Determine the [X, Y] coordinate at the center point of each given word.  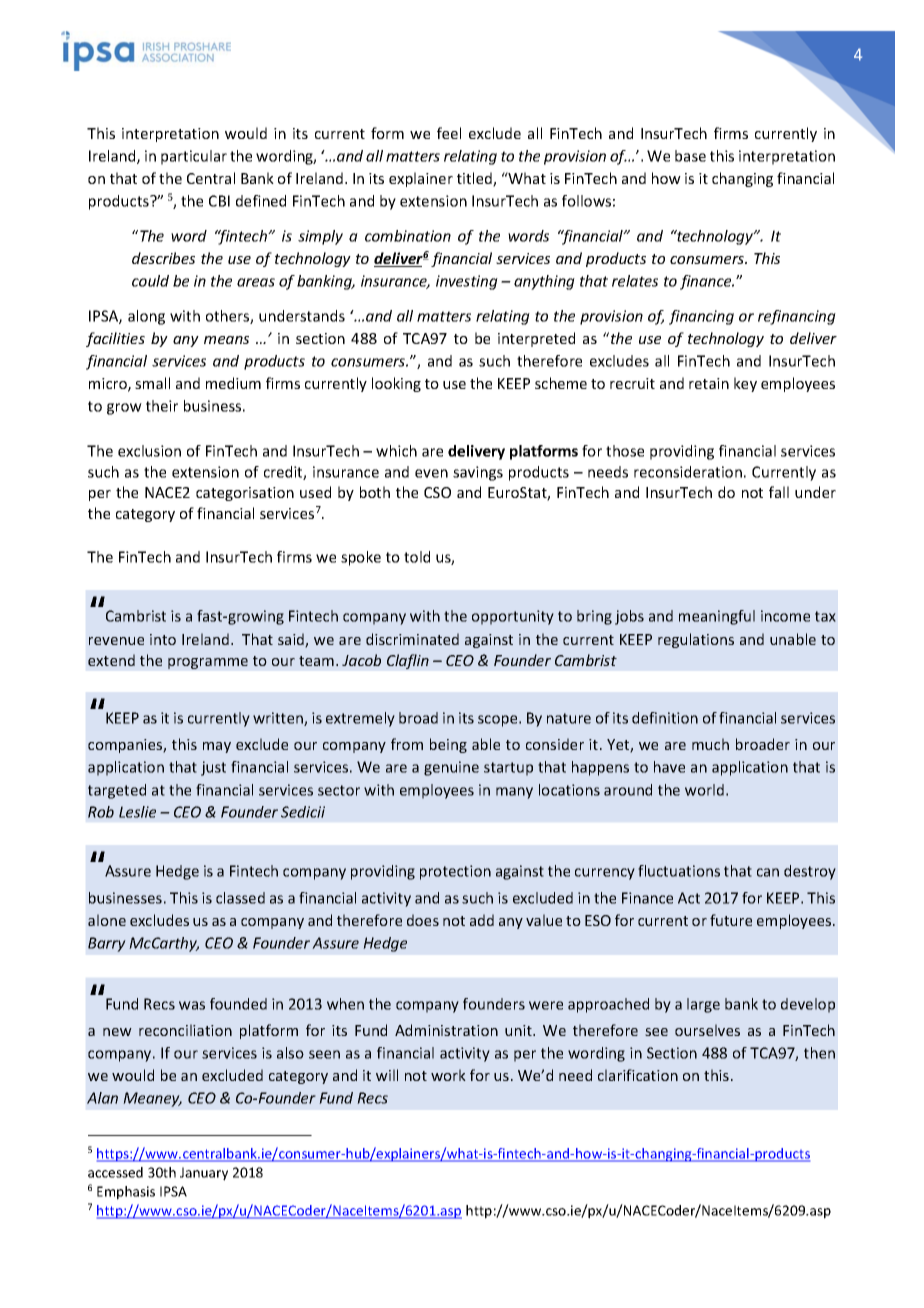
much [710, 744]
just [213, 768]
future [731, 920]
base [690, 156]
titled [475, 179]
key [745, 384]
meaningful [717, 617]
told [417, 557]
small [152, 383]
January [204, 1174]
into [163, 639]
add [482, 920]
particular [194, 157]
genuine [451, 768]
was [192, 1005]
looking [396, 384]
